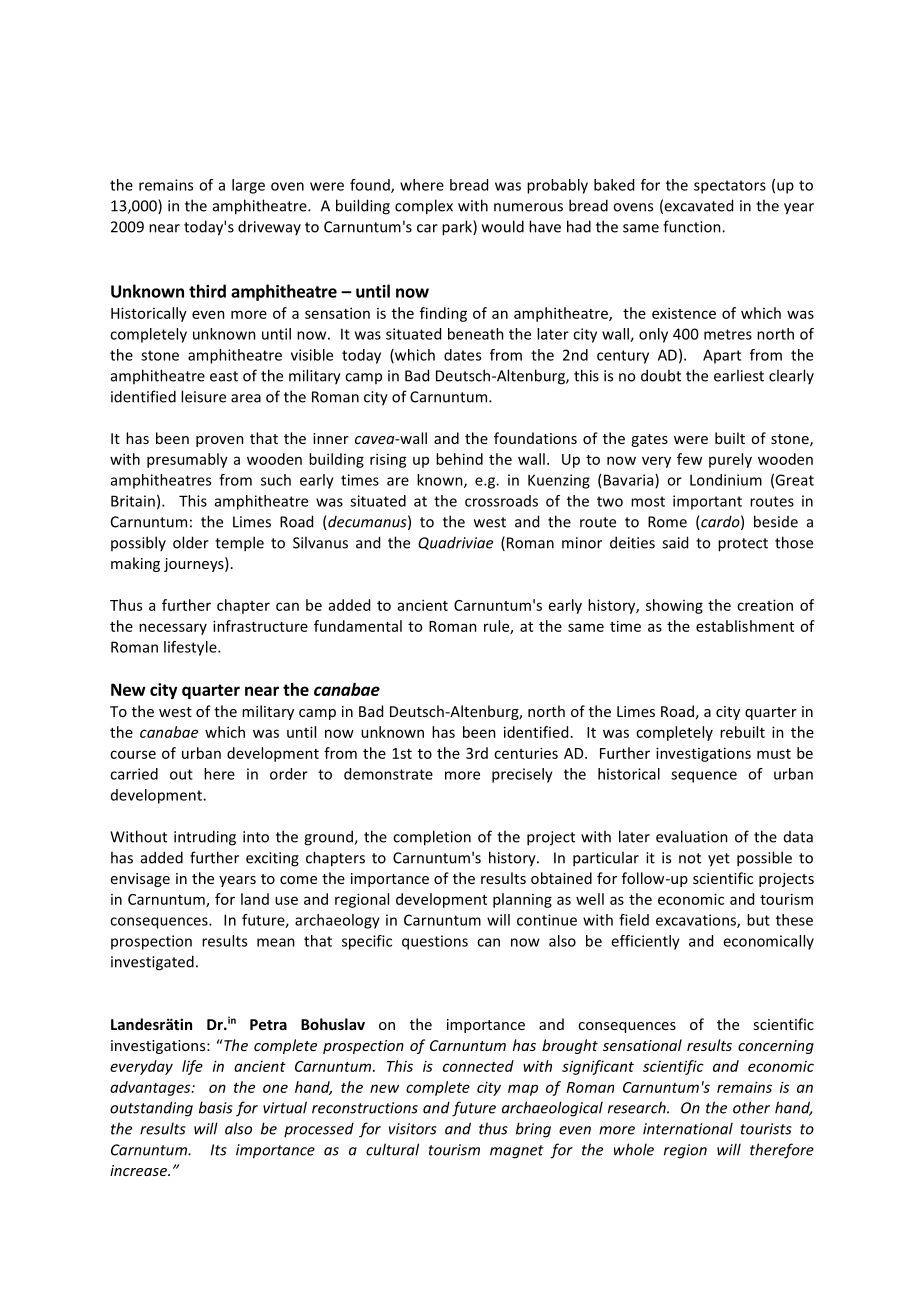 The height and width of the image is (1308, 924). Describe the element at coordinates (219, 1150) in the image. I see `Its` at that location.
